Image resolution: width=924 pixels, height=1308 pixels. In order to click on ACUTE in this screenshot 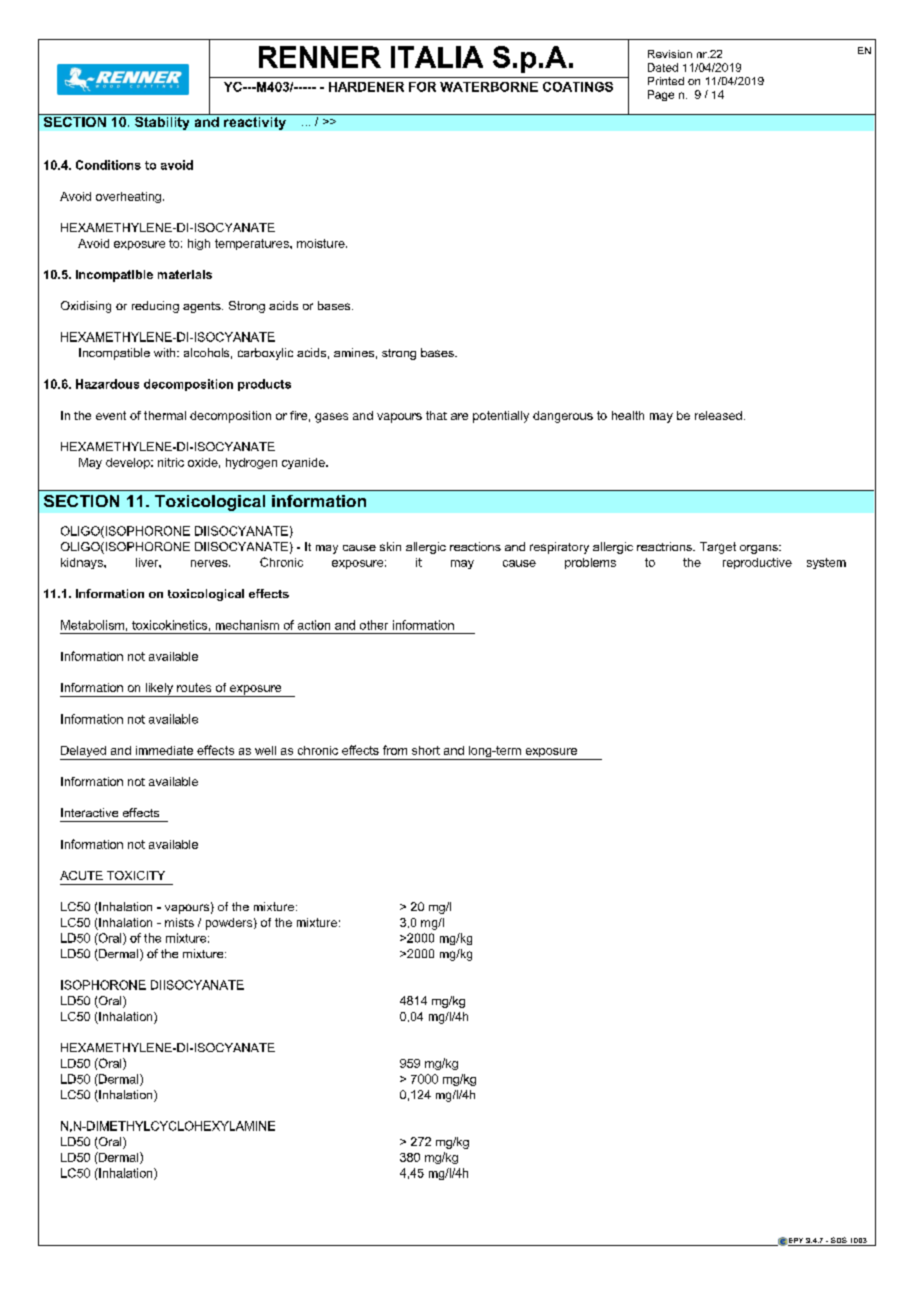, I will do `click(81, 875)`.
